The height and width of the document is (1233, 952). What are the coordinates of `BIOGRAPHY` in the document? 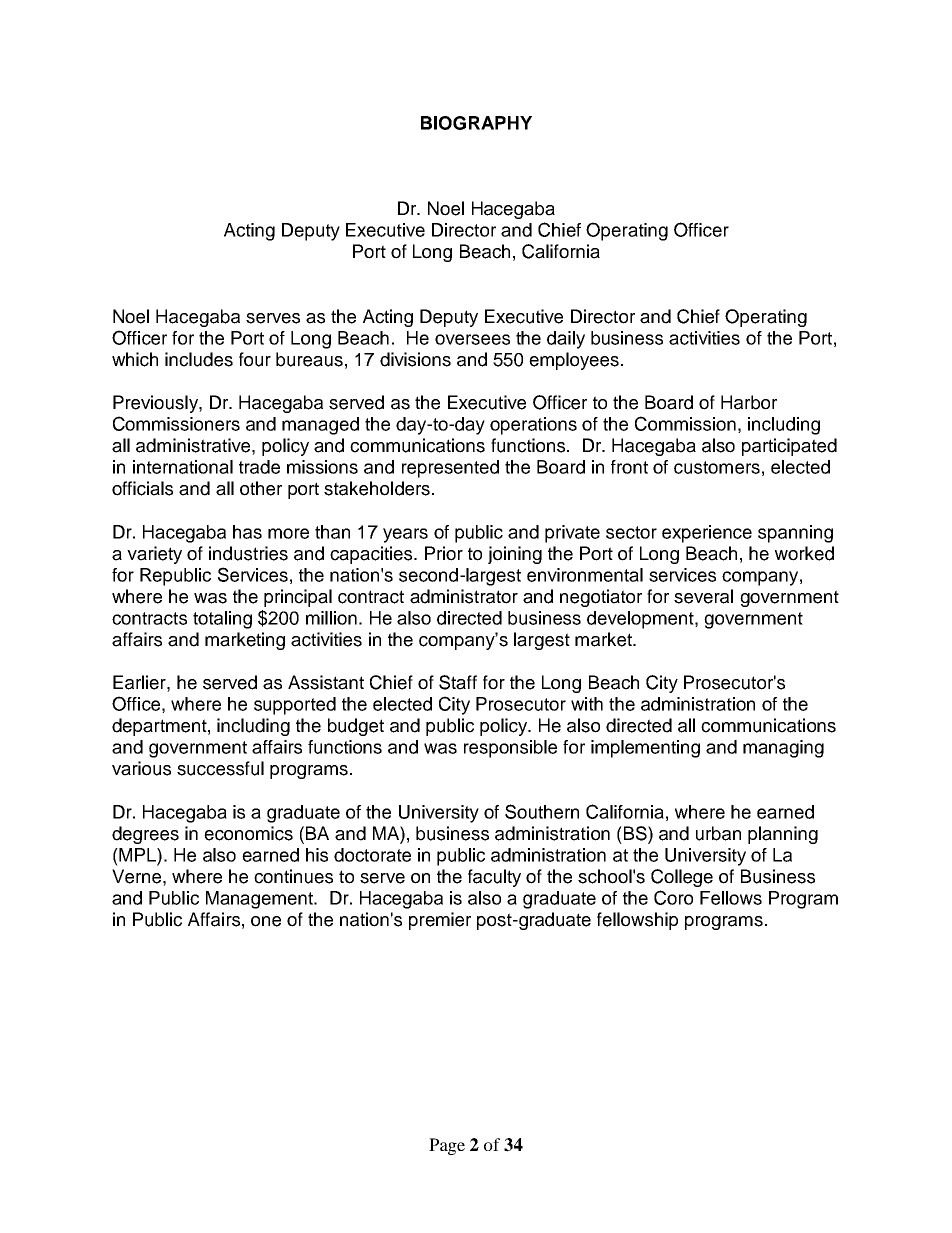 It's located at (476, 123).
